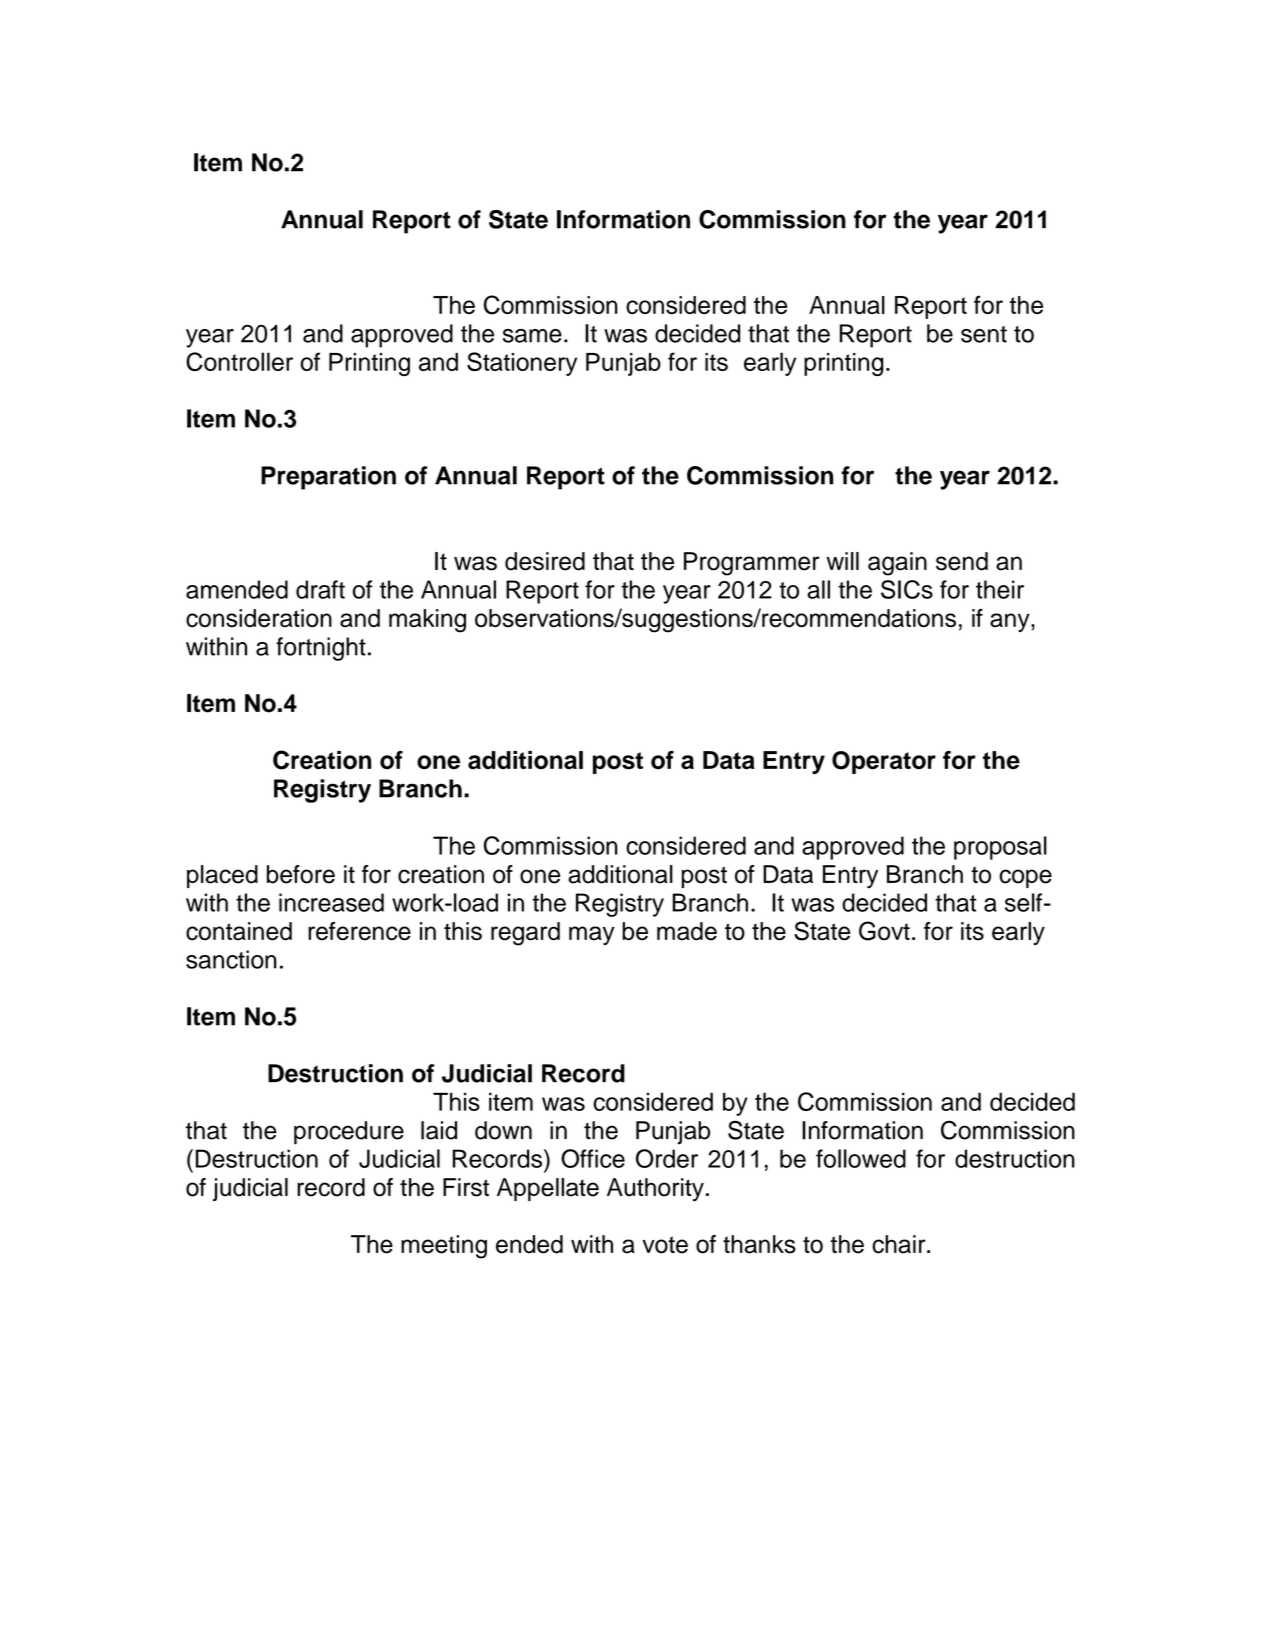  Describe the element at coordinates (239, 361) in the screenshot. I see `Controller` at that location.
